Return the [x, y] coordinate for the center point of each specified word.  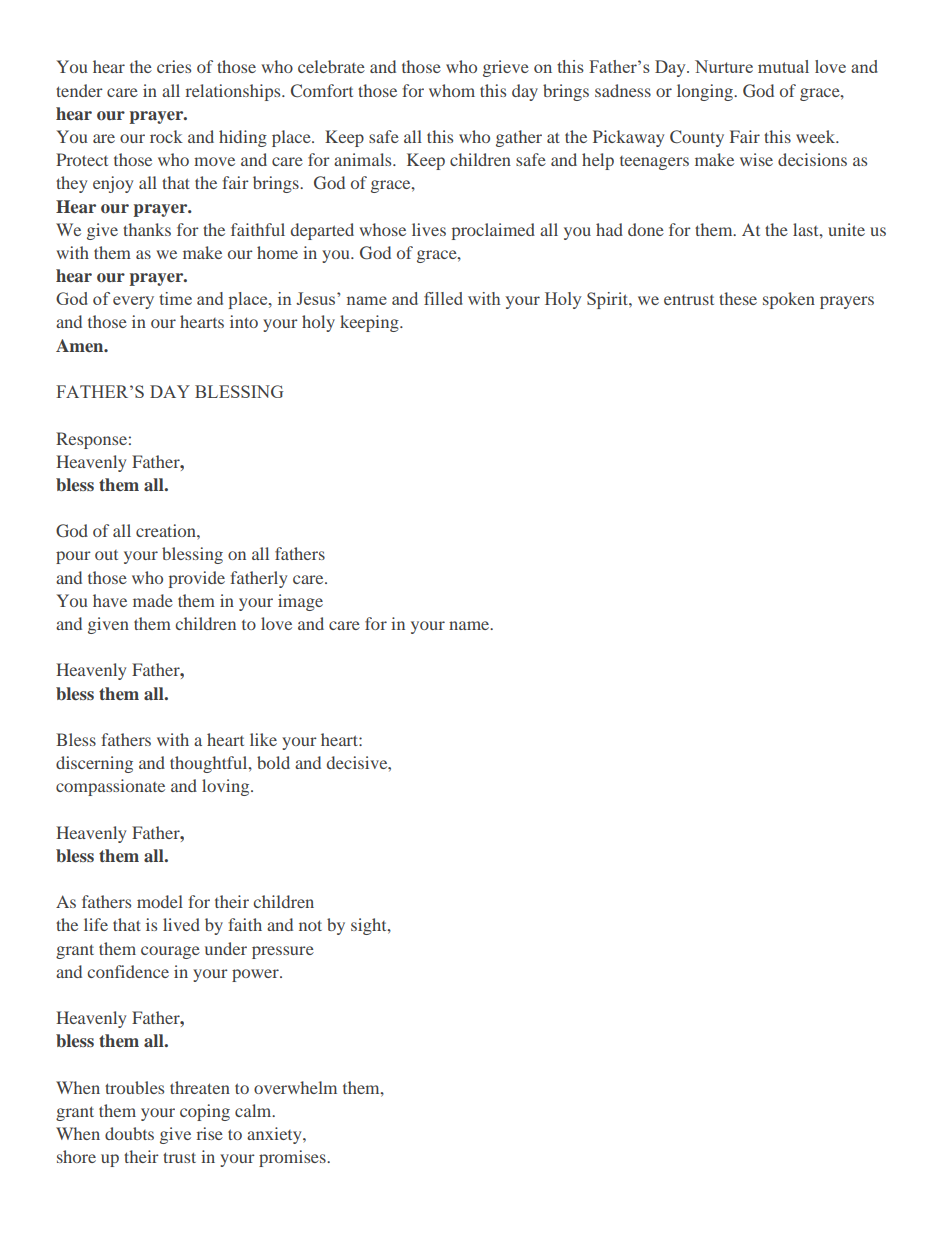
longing [706, 92]
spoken [789, 300]
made [153, 600]
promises [293, 1158]
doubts [129, 1133]
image [300, 602]
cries [174, 66]
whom [452, 90]
